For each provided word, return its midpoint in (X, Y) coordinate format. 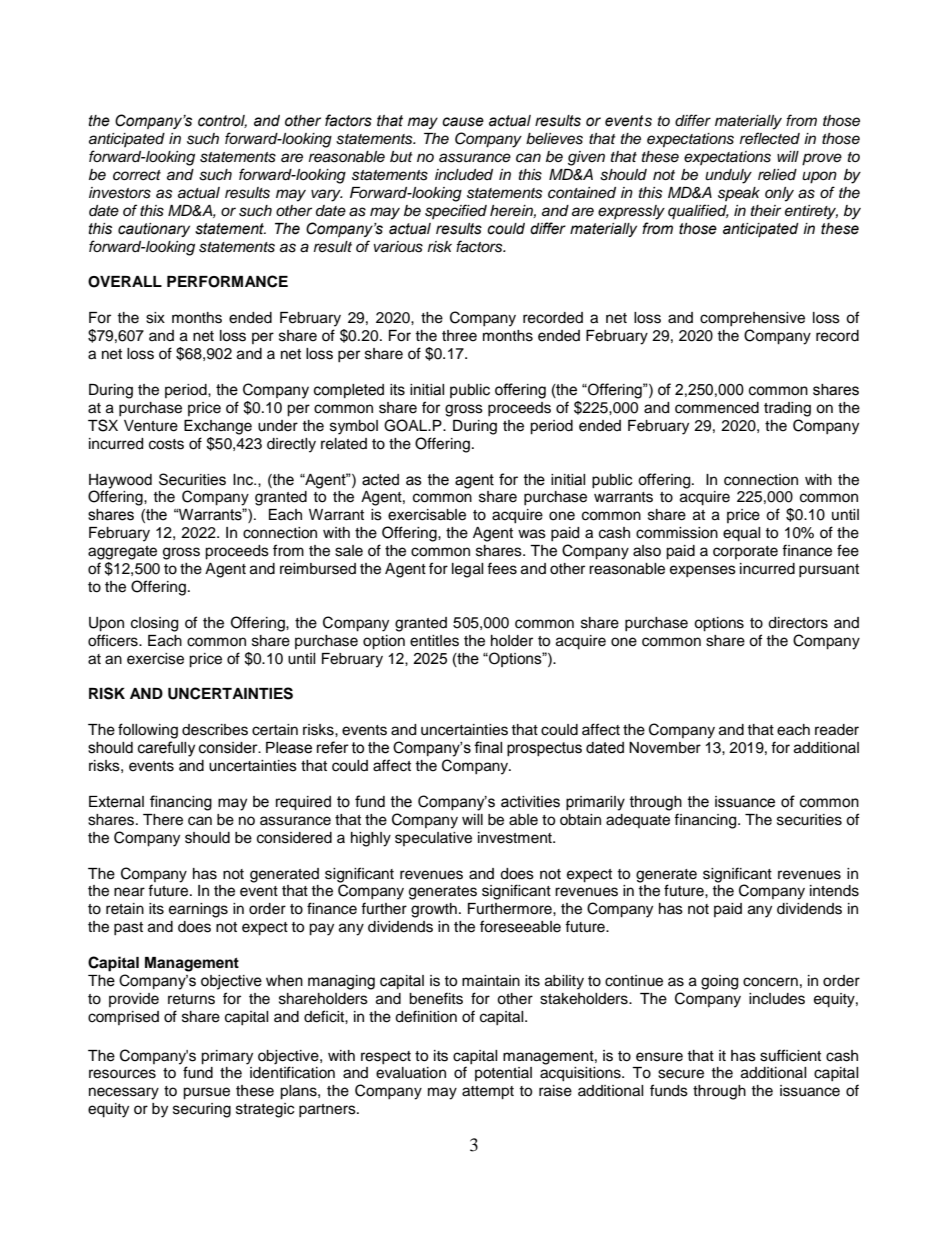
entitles (434, 641)
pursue (206, 1093)
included (464, 175)
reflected (770, 138)
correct (137, 175)
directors (798, 623)
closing (154, 624)
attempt (488, 1093)
